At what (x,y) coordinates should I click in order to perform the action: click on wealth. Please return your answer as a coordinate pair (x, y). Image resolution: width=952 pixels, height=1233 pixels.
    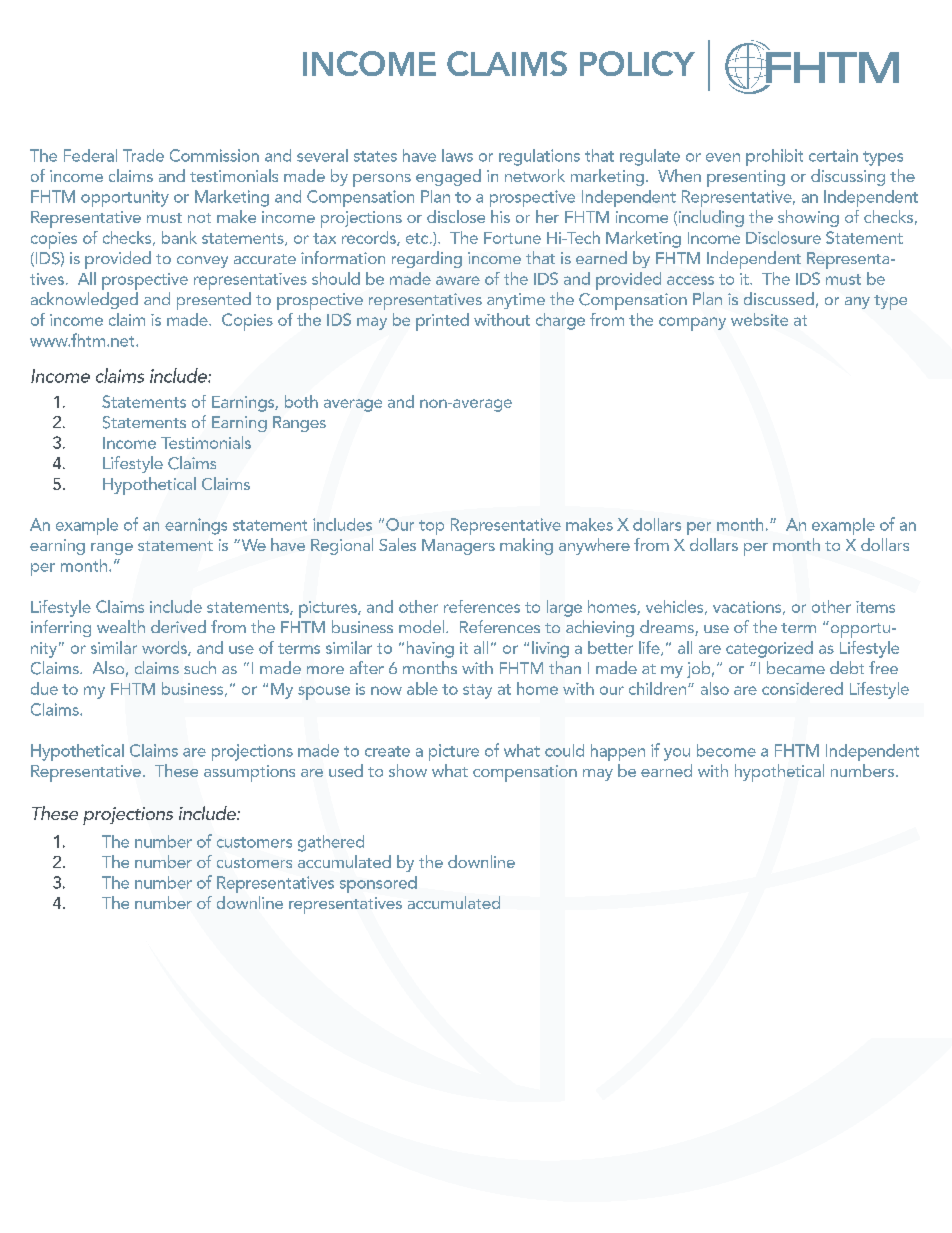
    Looking at the image, I should click on (121, 626).
